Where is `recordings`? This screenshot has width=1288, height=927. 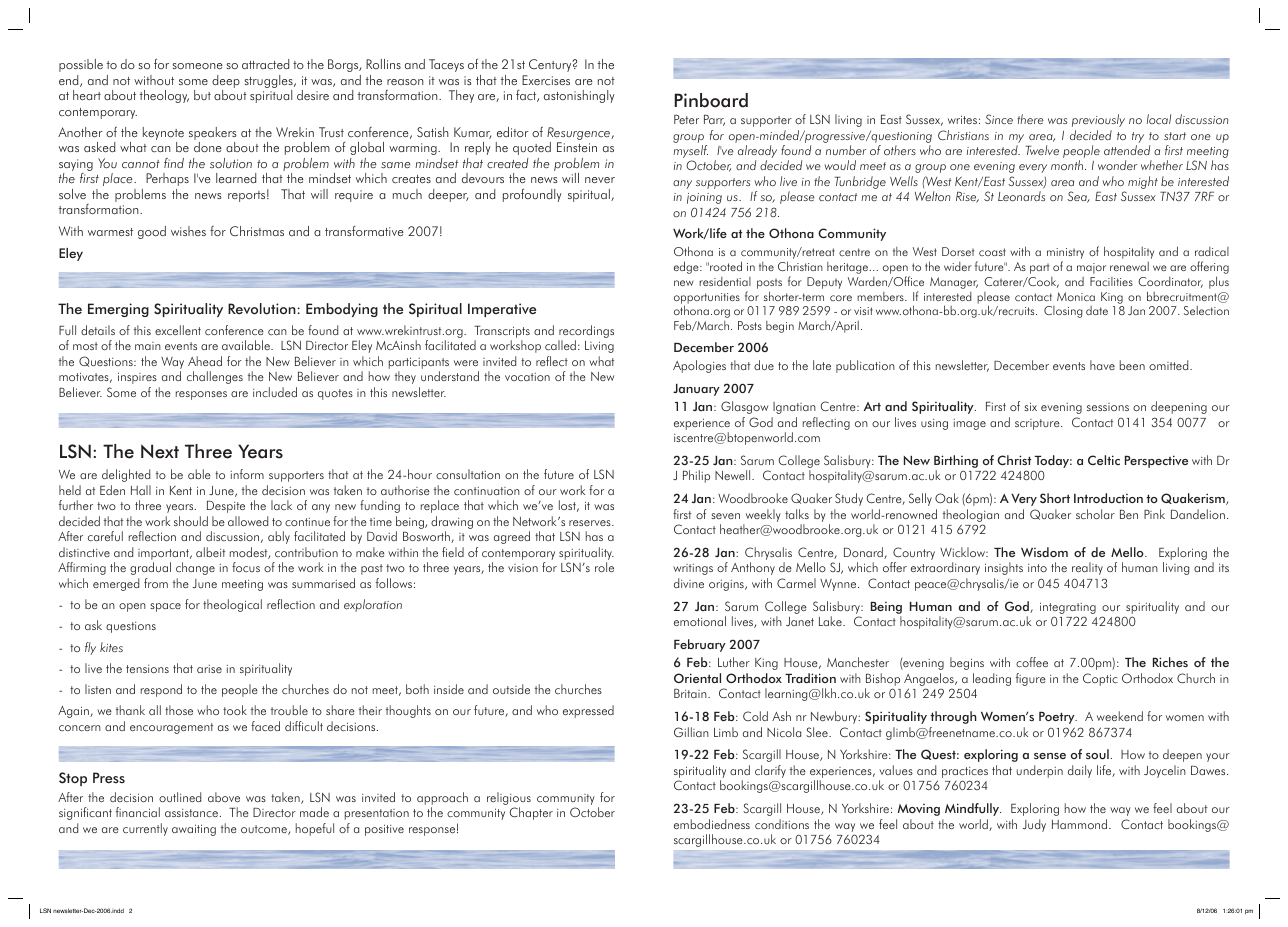
recordings is located at coordinates (586, 333).
